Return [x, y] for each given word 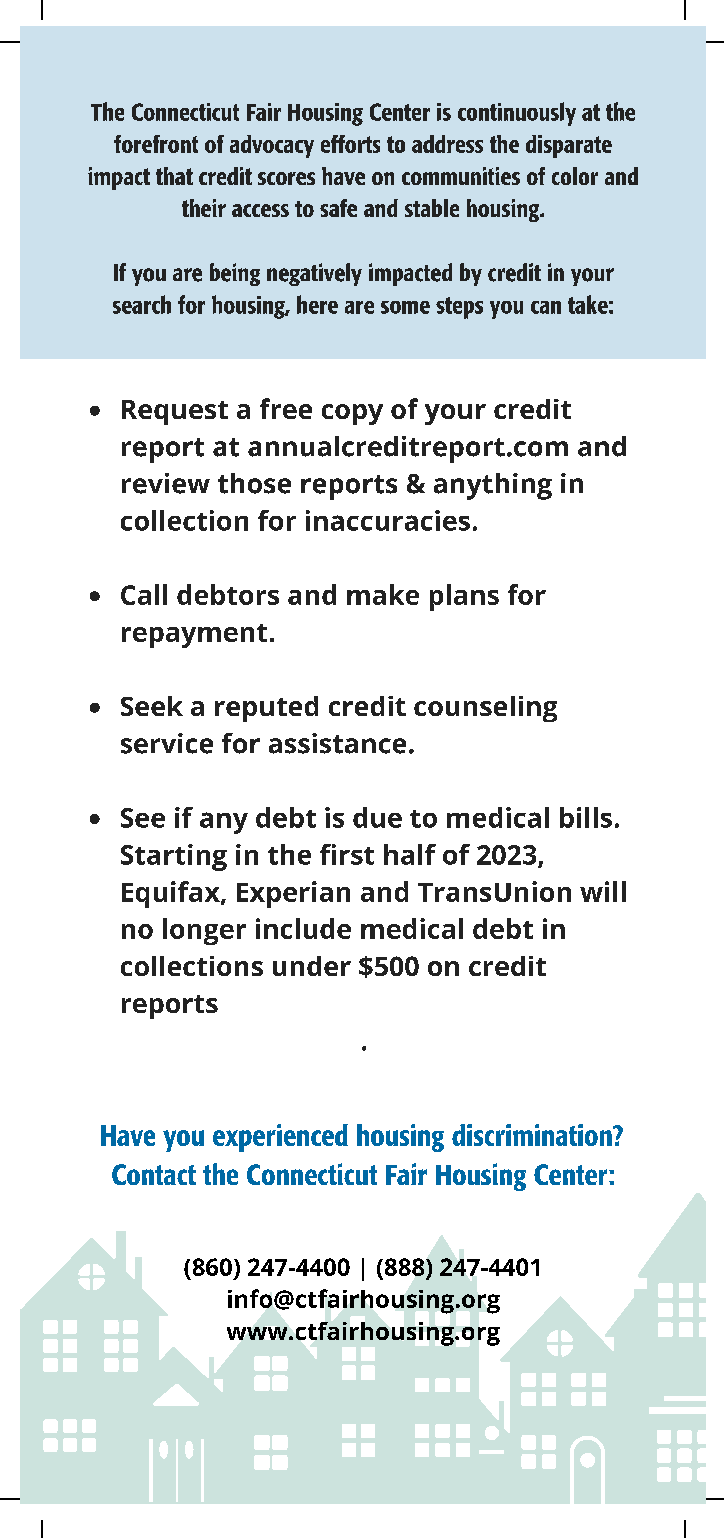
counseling [485, 709]
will [603, 891]
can [546, 307]
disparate [569, 146]
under [312, 966]
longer [204, 931]
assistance [337, 743]
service [167, 743]
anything [493, 486]
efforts [350, 144]
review [166, 483]
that [174, 176]
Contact [154, 1174]
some [405, 307]
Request [175, 412]
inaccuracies [388, 520]
